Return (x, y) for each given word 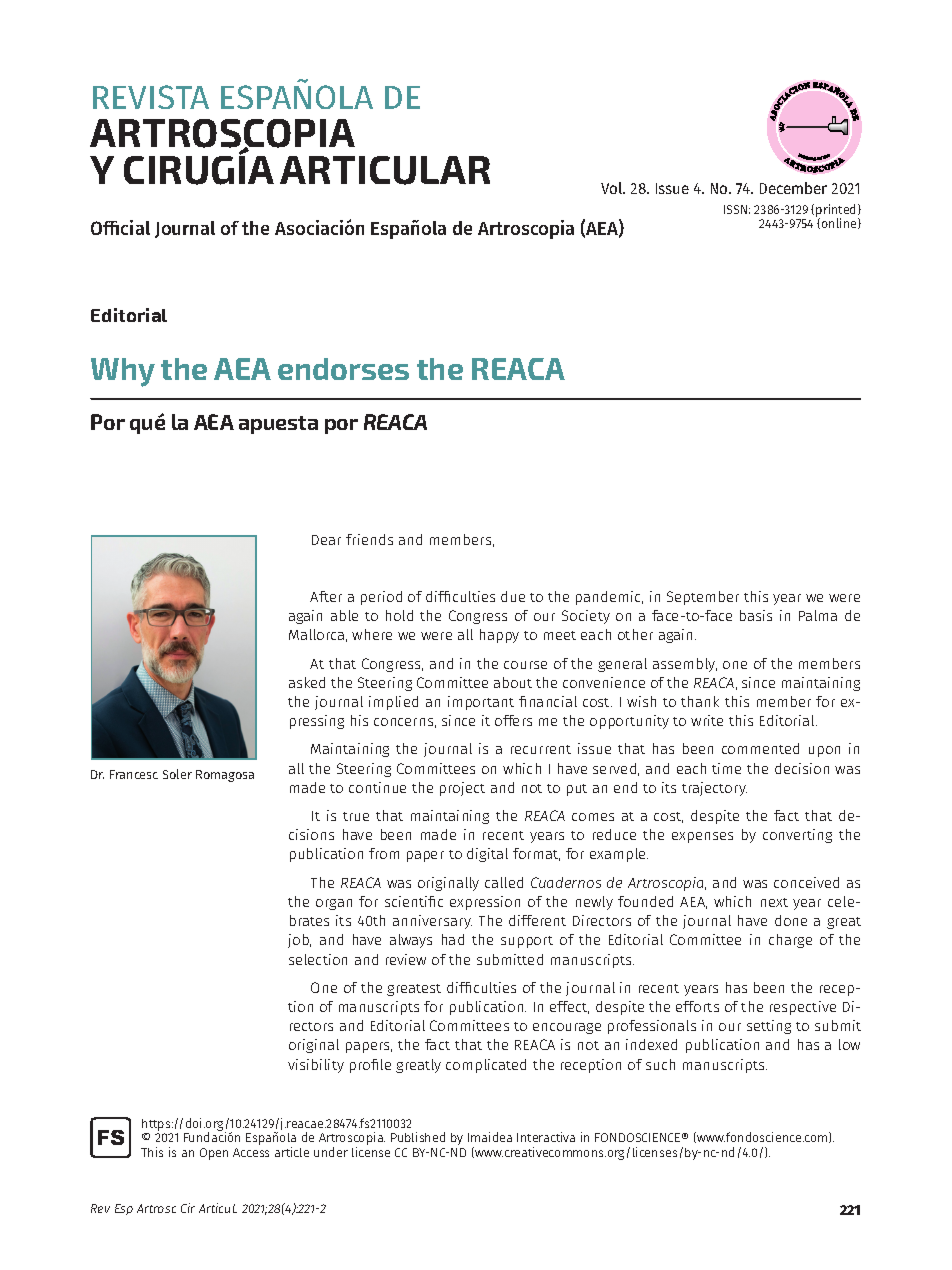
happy (499, 636)
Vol (613, 188)
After (326, 596)
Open (214, 1154)
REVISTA (151, 97)
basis (756, 615)
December (793, 188)
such (660, 1064)
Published (418, 1137)
